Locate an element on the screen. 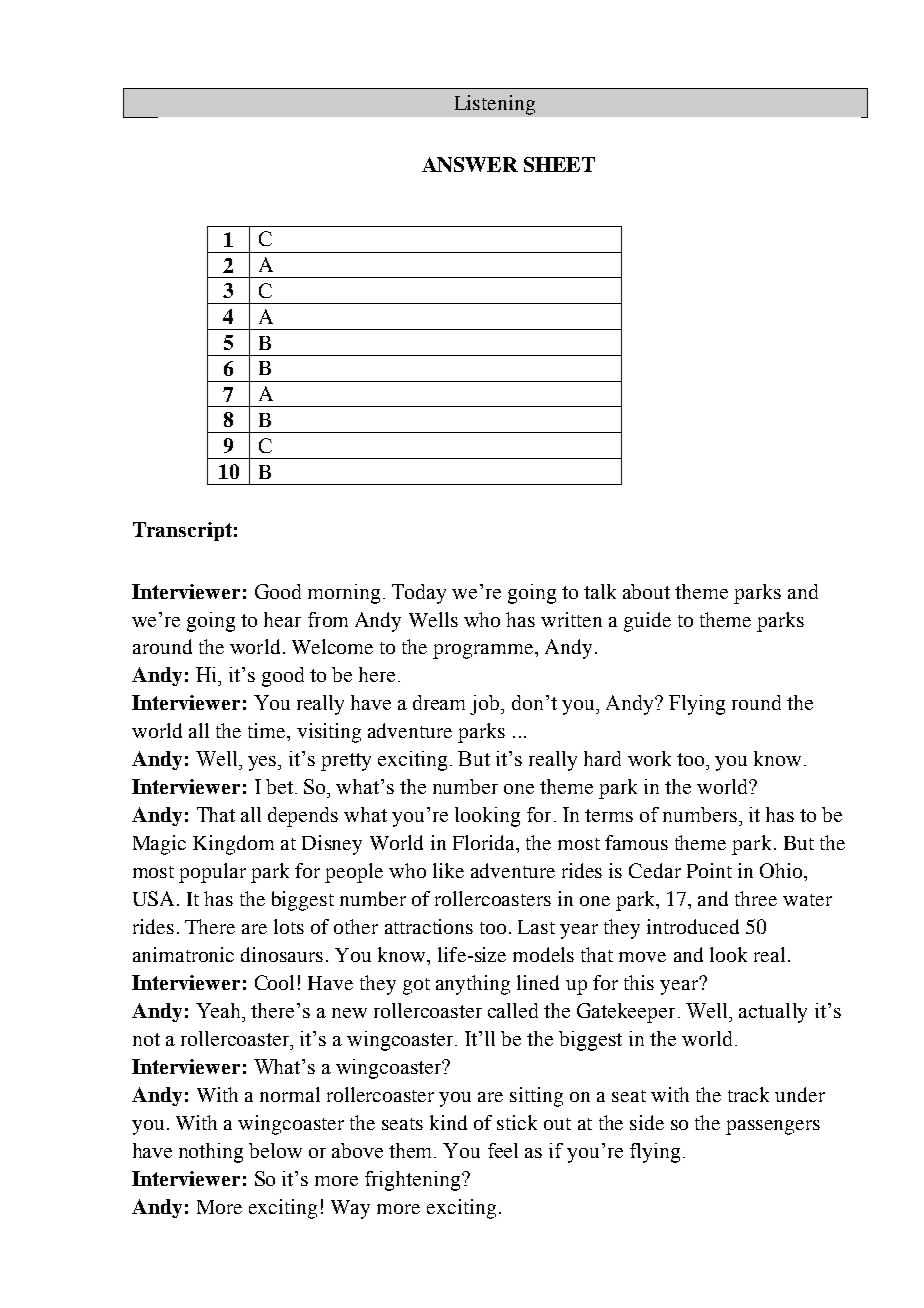  three is located at coordinates (756, 898).
